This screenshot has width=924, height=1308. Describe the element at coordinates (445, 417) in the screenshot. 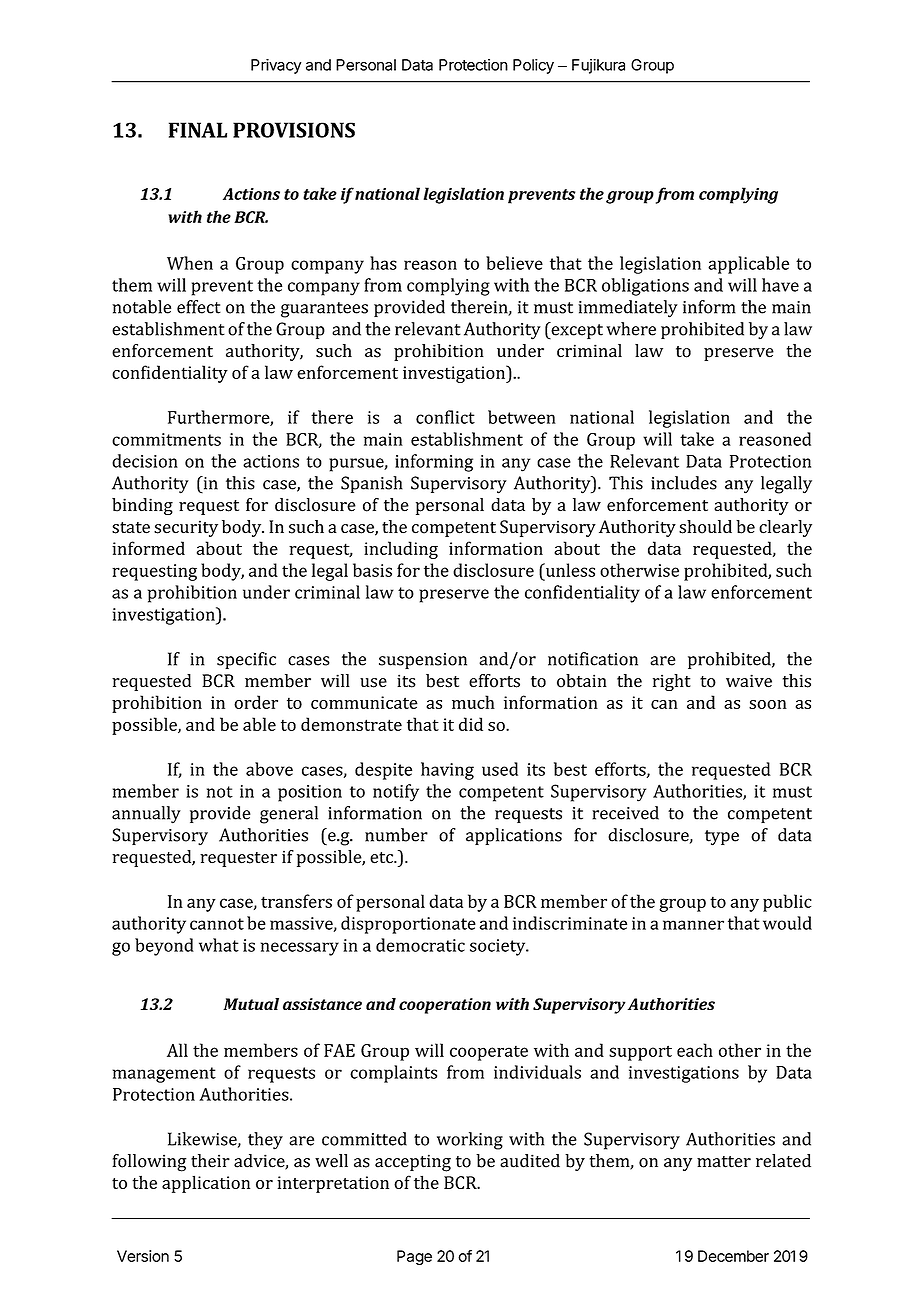

I see `conflict` at that location.
